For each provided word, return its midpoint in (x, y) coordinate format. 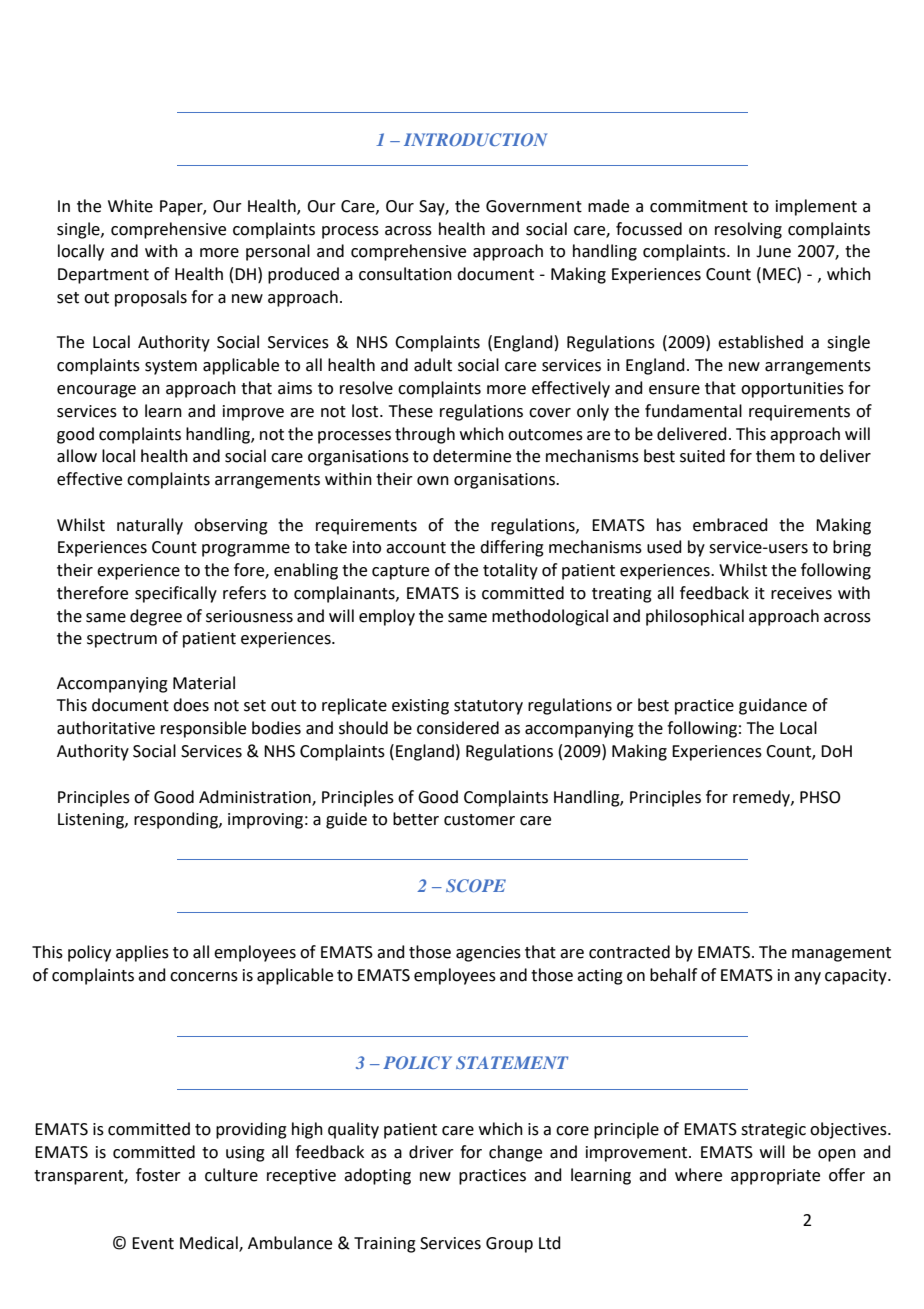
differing (512, 548)
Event (153, 1243)
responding (177, 820)
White (130, 206)
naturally (150, 526)
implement (816, 207)
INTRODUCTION (475, 139)
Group (509, 1245)
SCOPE (476, 885)
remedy (762, 798)
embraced (730, 525)
